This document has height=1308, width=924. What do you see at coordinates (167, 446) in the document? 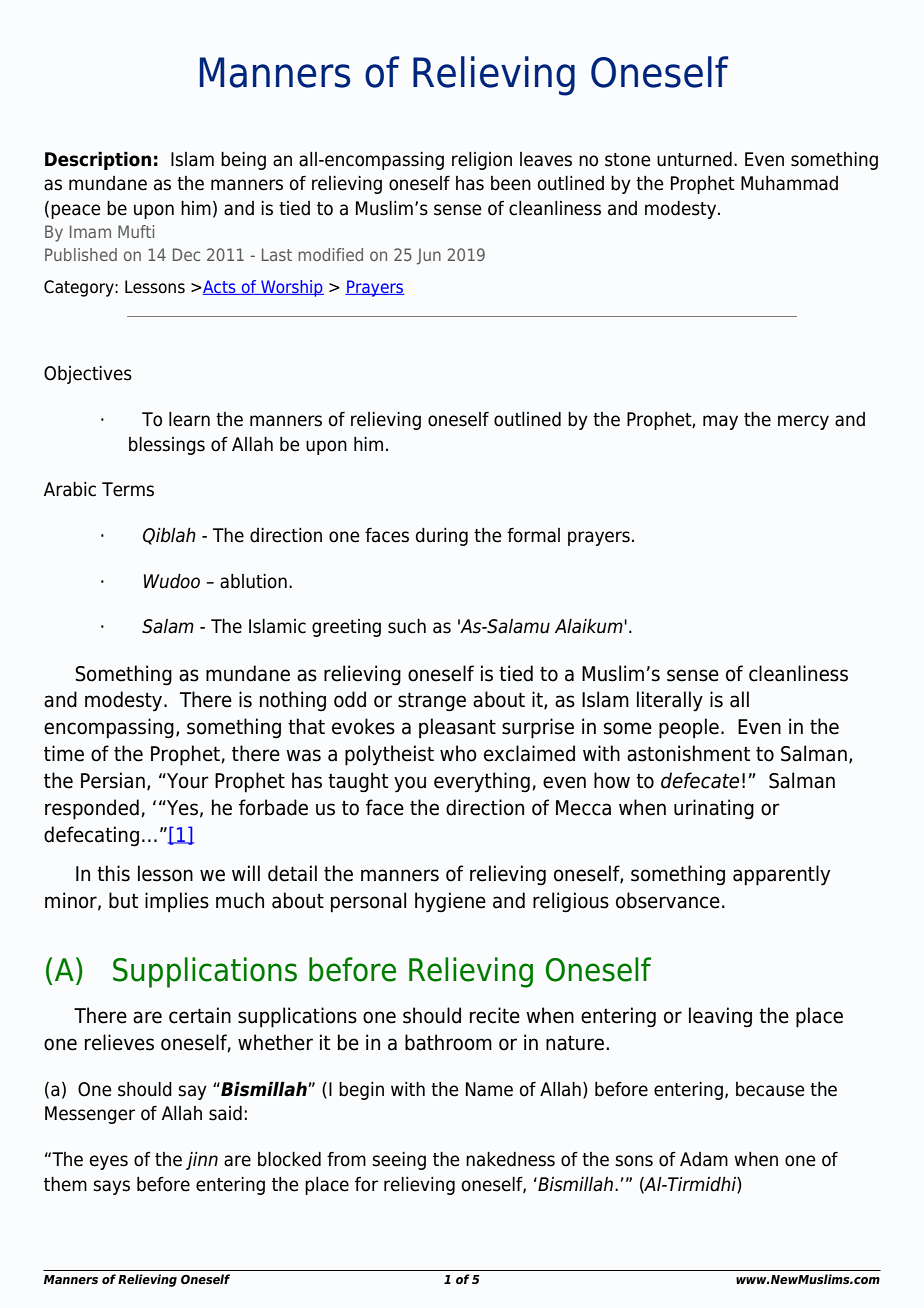
I see `blessings` at bounding box center [167, 446].
